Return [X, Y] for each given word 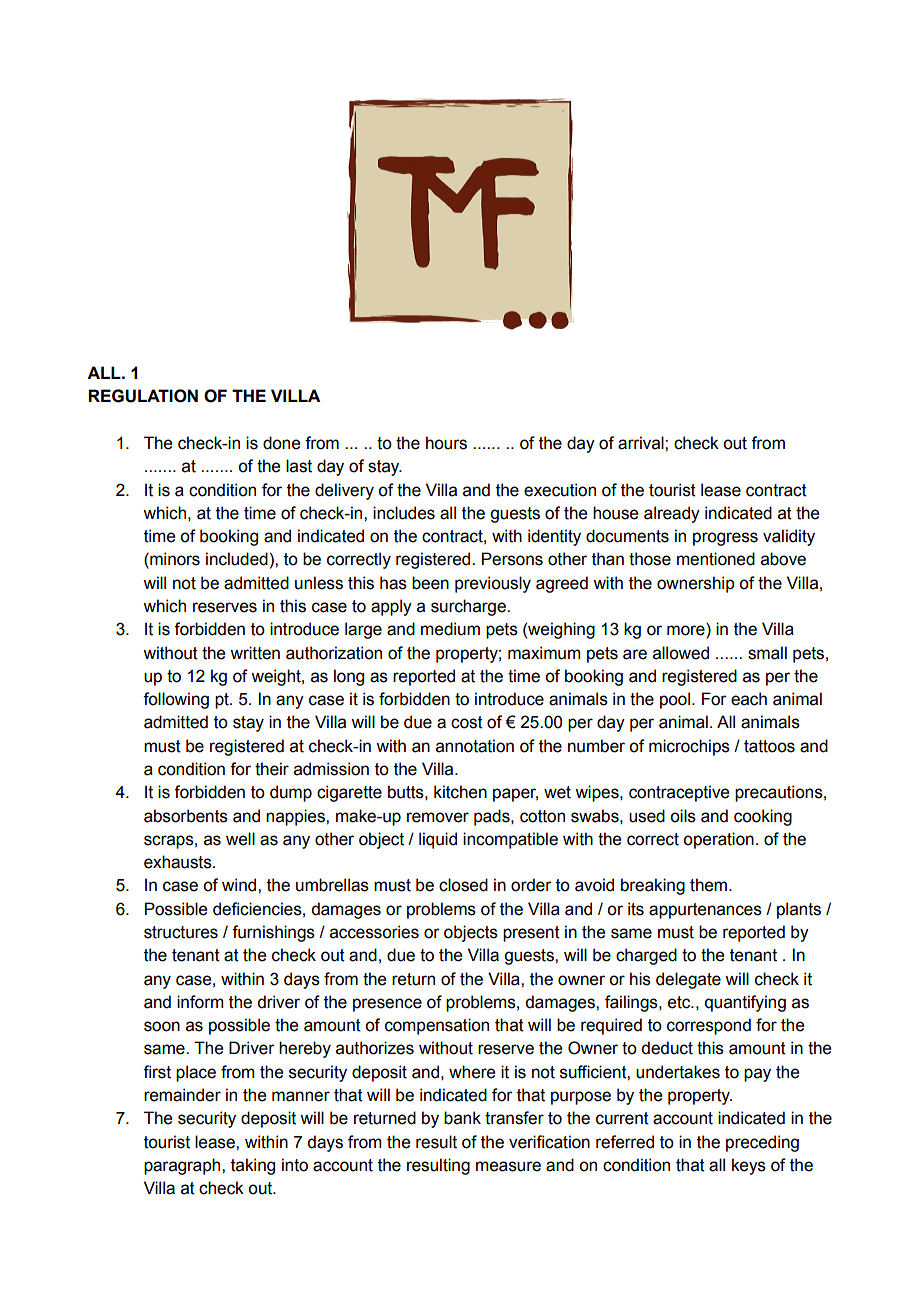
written [255, 653]
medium [450, 629]
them [710, 885]
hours [446, 443]
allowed [681, 653]
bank [462, 1118]
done [281, 443]
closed [463, 885]
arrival [642, 443]
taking [253, 1166]
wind [240, 885]
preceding [762, 1143]
